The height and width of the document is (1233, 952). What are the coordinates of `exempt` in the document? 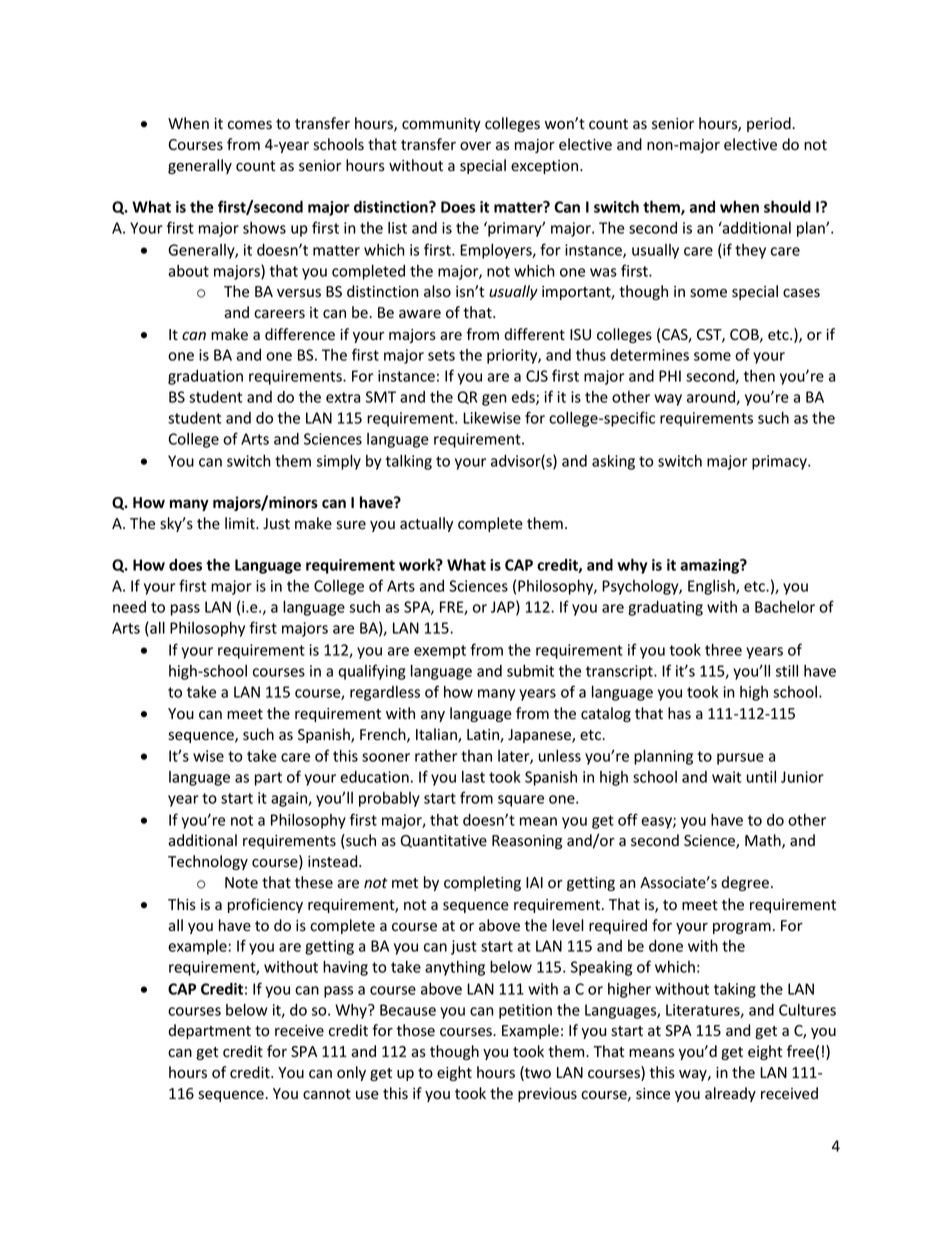 It's located at (440, 652).
